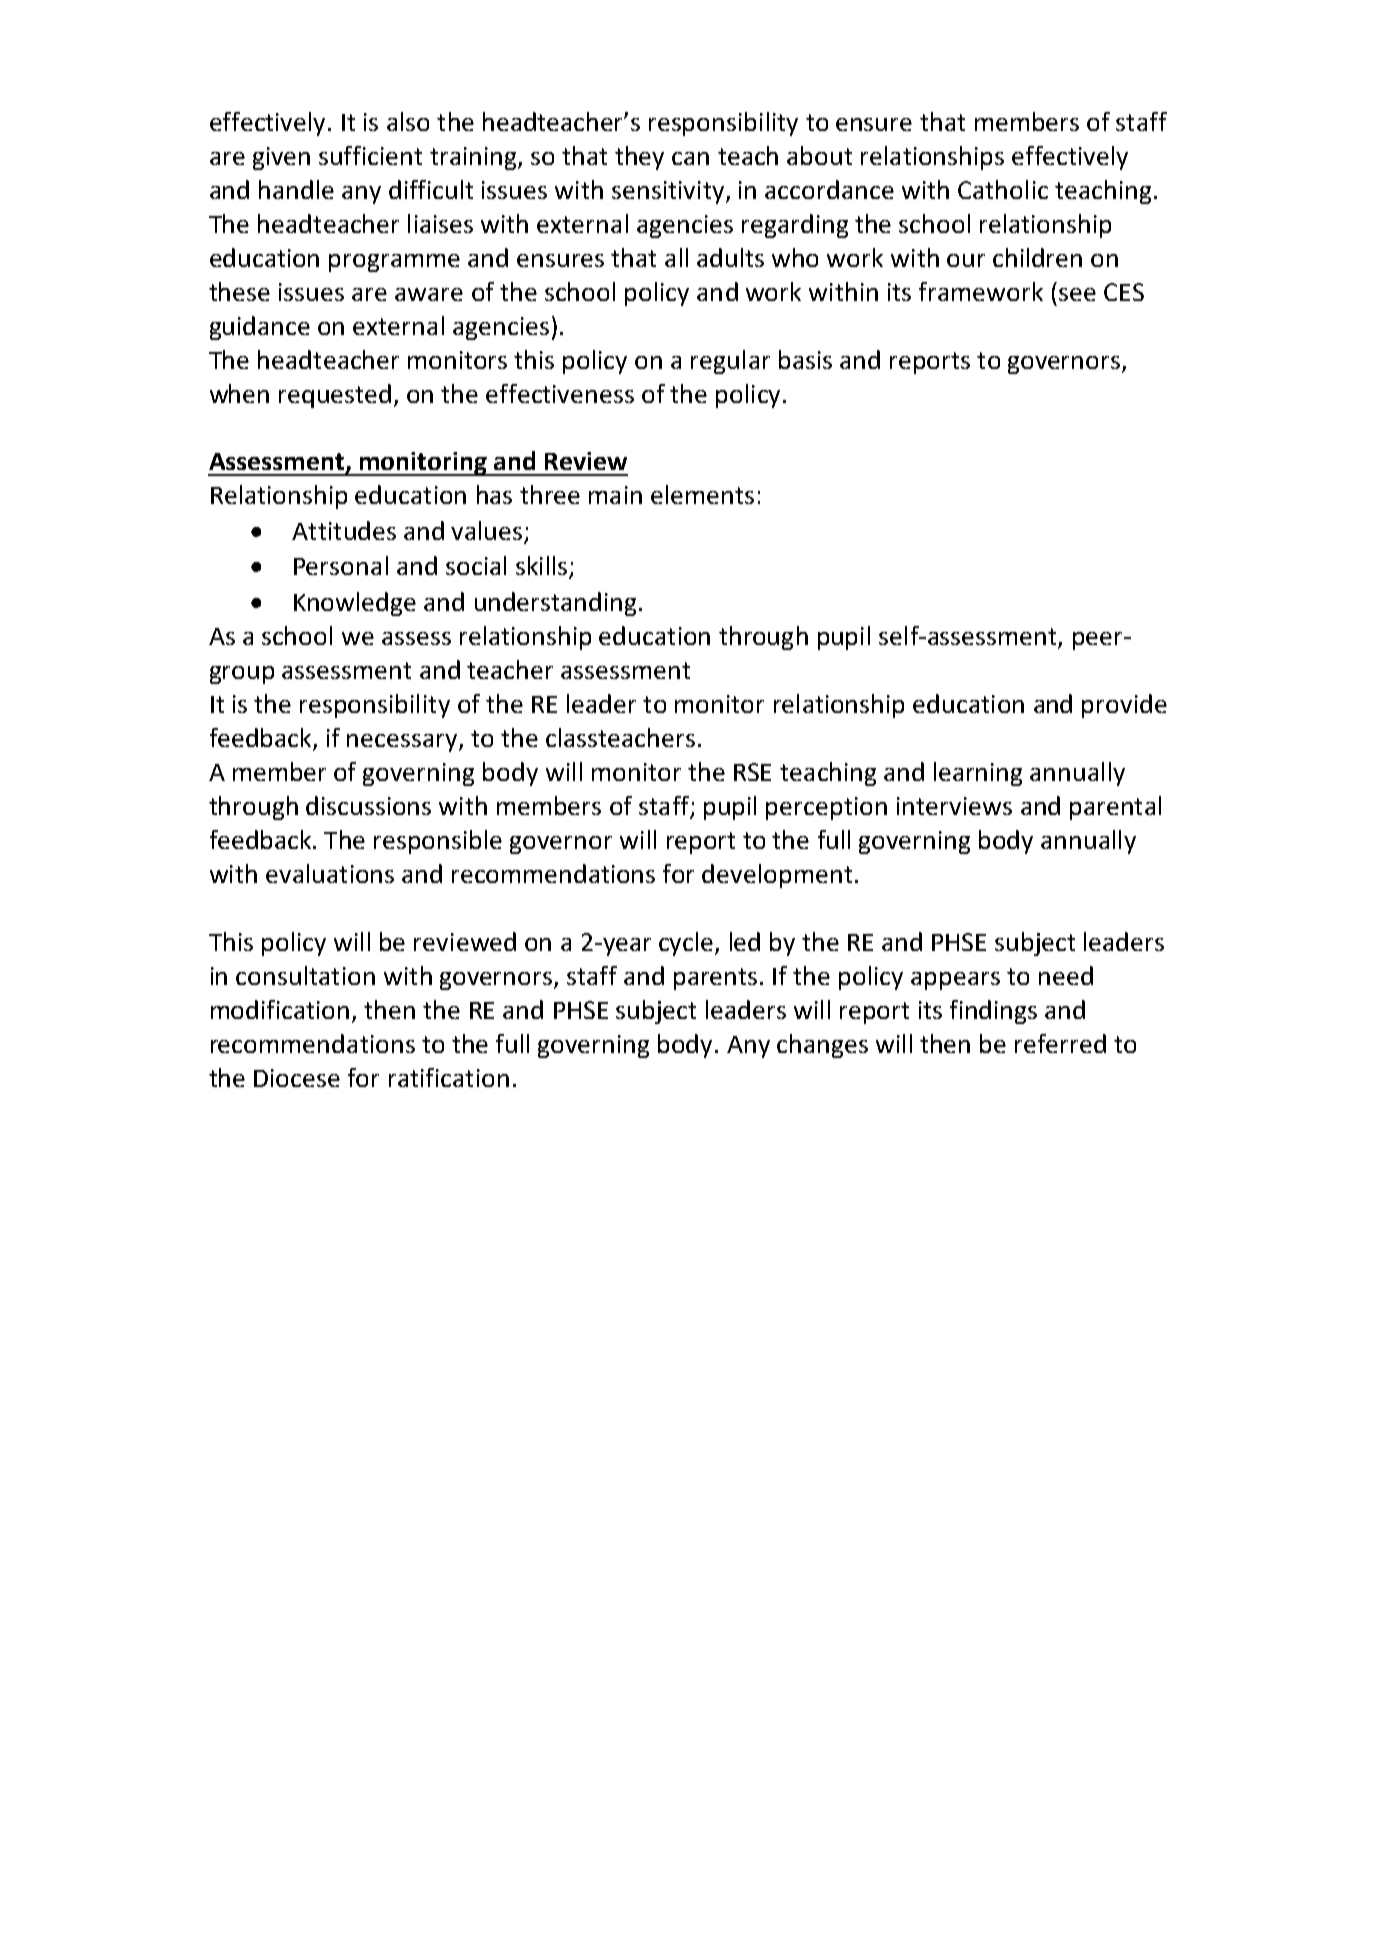 This screenshot has width=1381, height=1953. What do you see at coordinates (715, 979) in the screenshot?
I see `parents` at bounding box center [715, 979].
